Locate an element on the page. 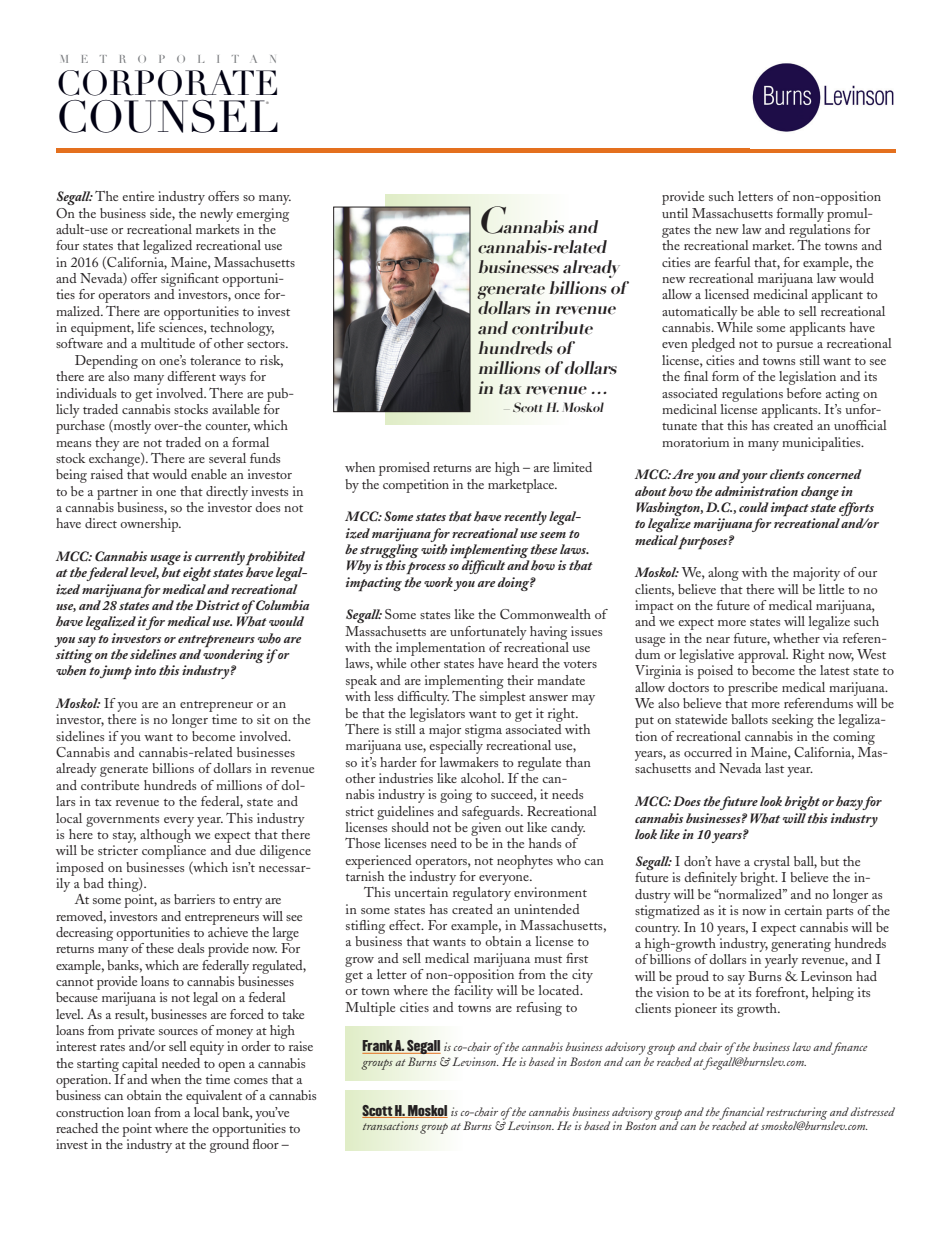 This document has width=952, height=1233. fearful is located at coordinates (733, 262).
